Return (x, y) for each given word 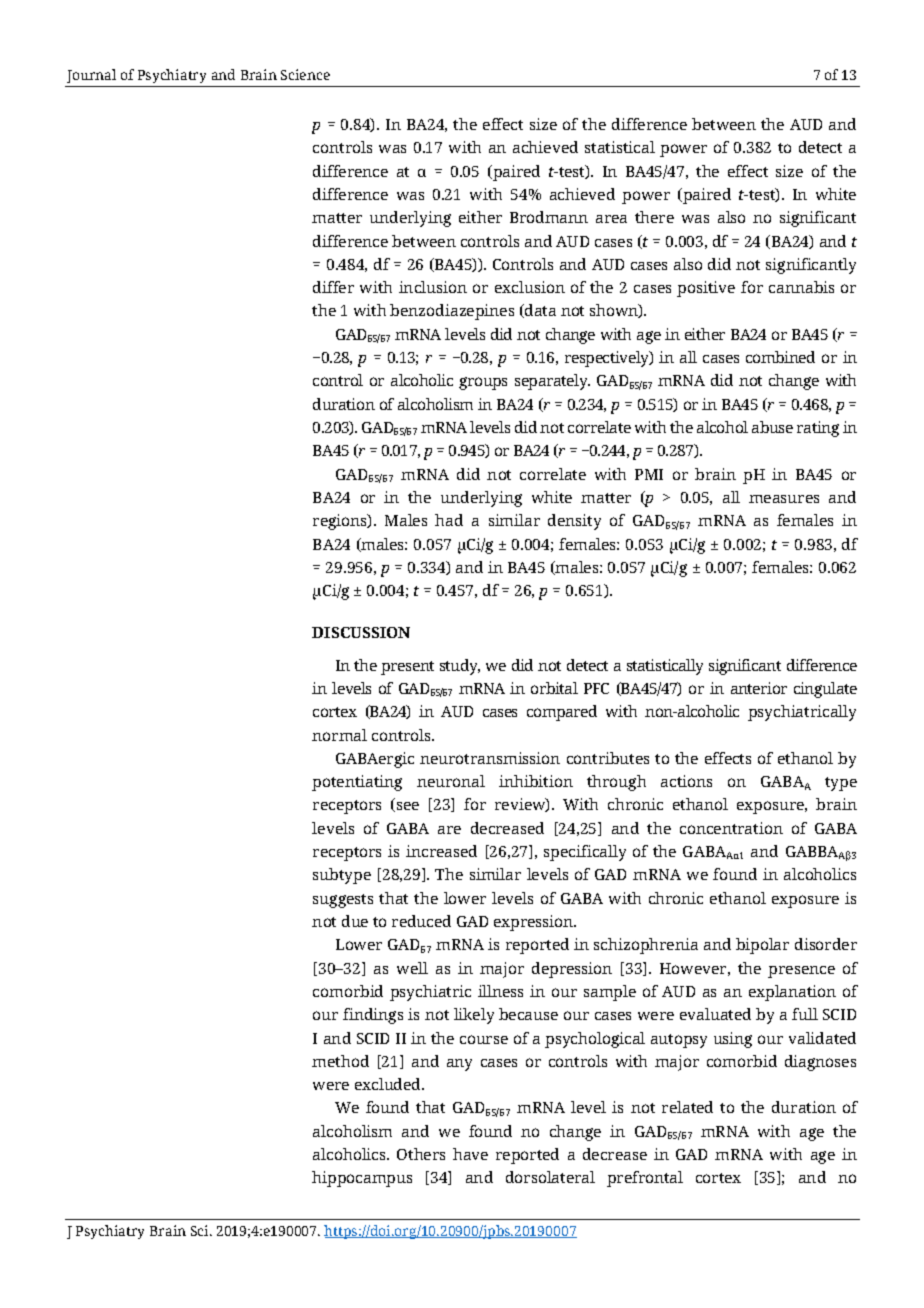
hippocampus (362, 1179)
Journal (91, 76)
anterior (759, 688)
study (460, 667)
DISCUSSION (361, 632)
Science (305, 74)
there (654, 217)
